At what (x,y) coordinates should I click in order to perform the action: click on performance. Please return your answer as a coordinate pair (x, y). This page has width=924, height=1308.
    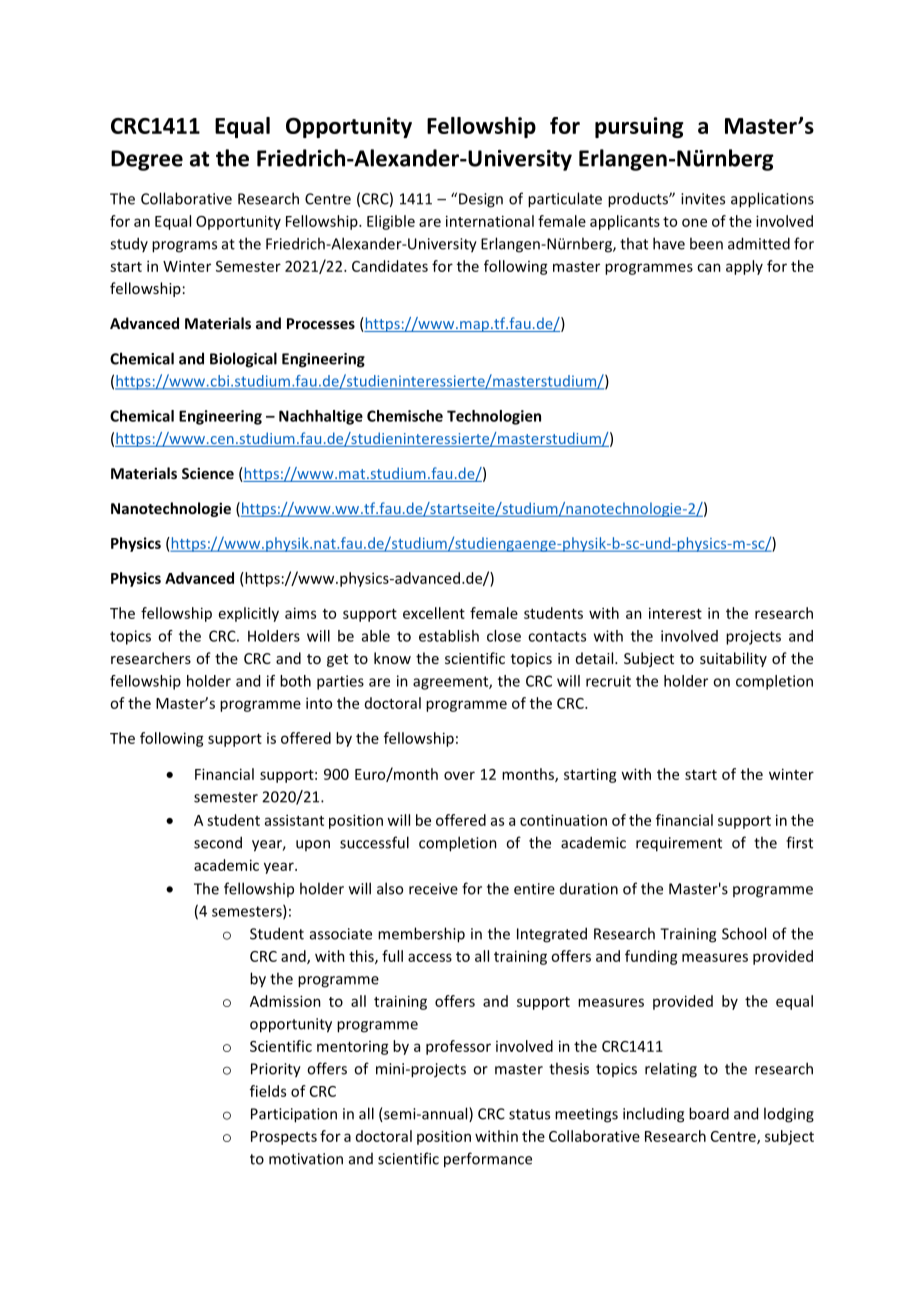
    Looking at the image, I should click on (488, 1160).
